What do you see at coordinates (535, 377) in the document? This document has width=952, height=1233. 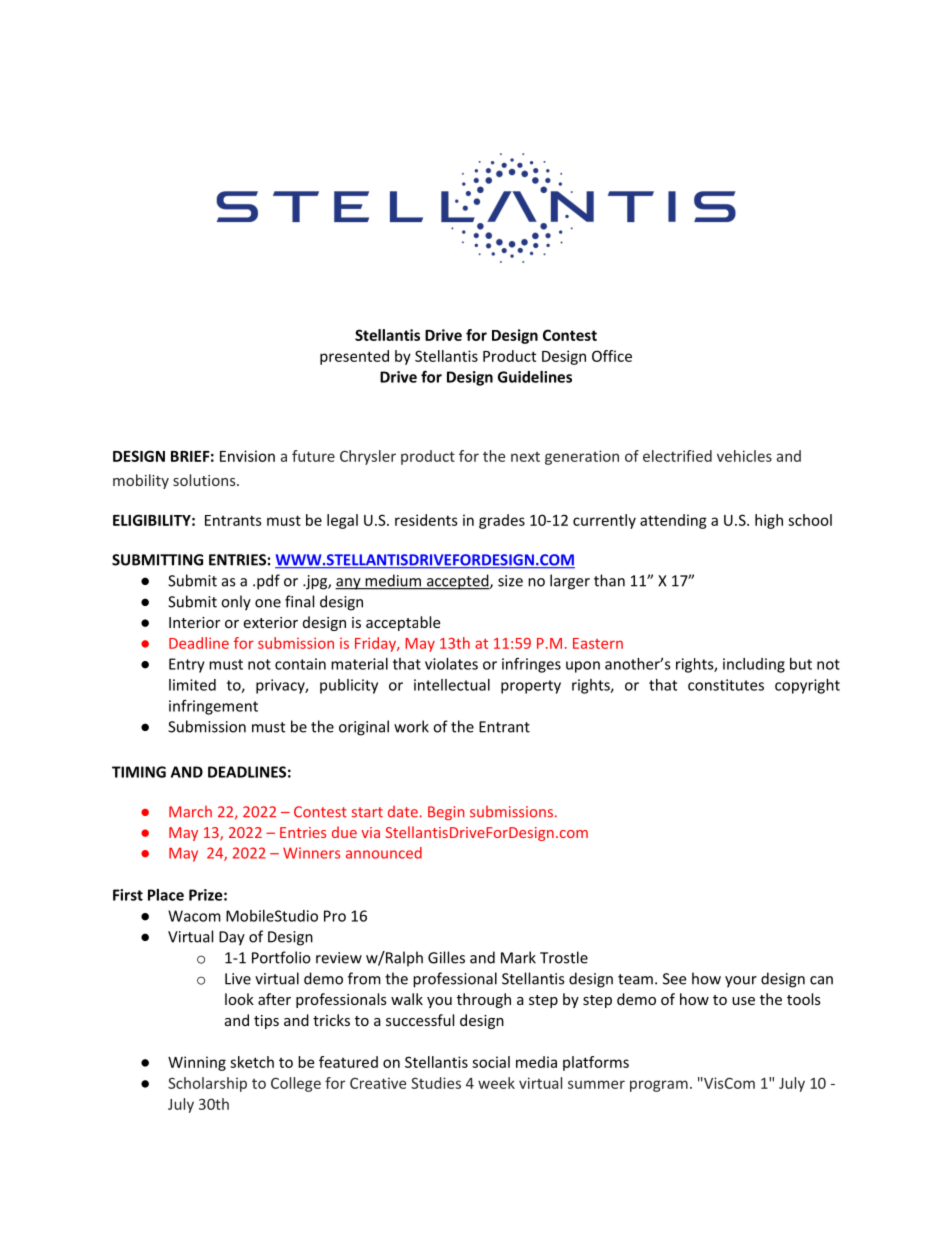 I see `Guidelines` at bounding box center [535, 377].
